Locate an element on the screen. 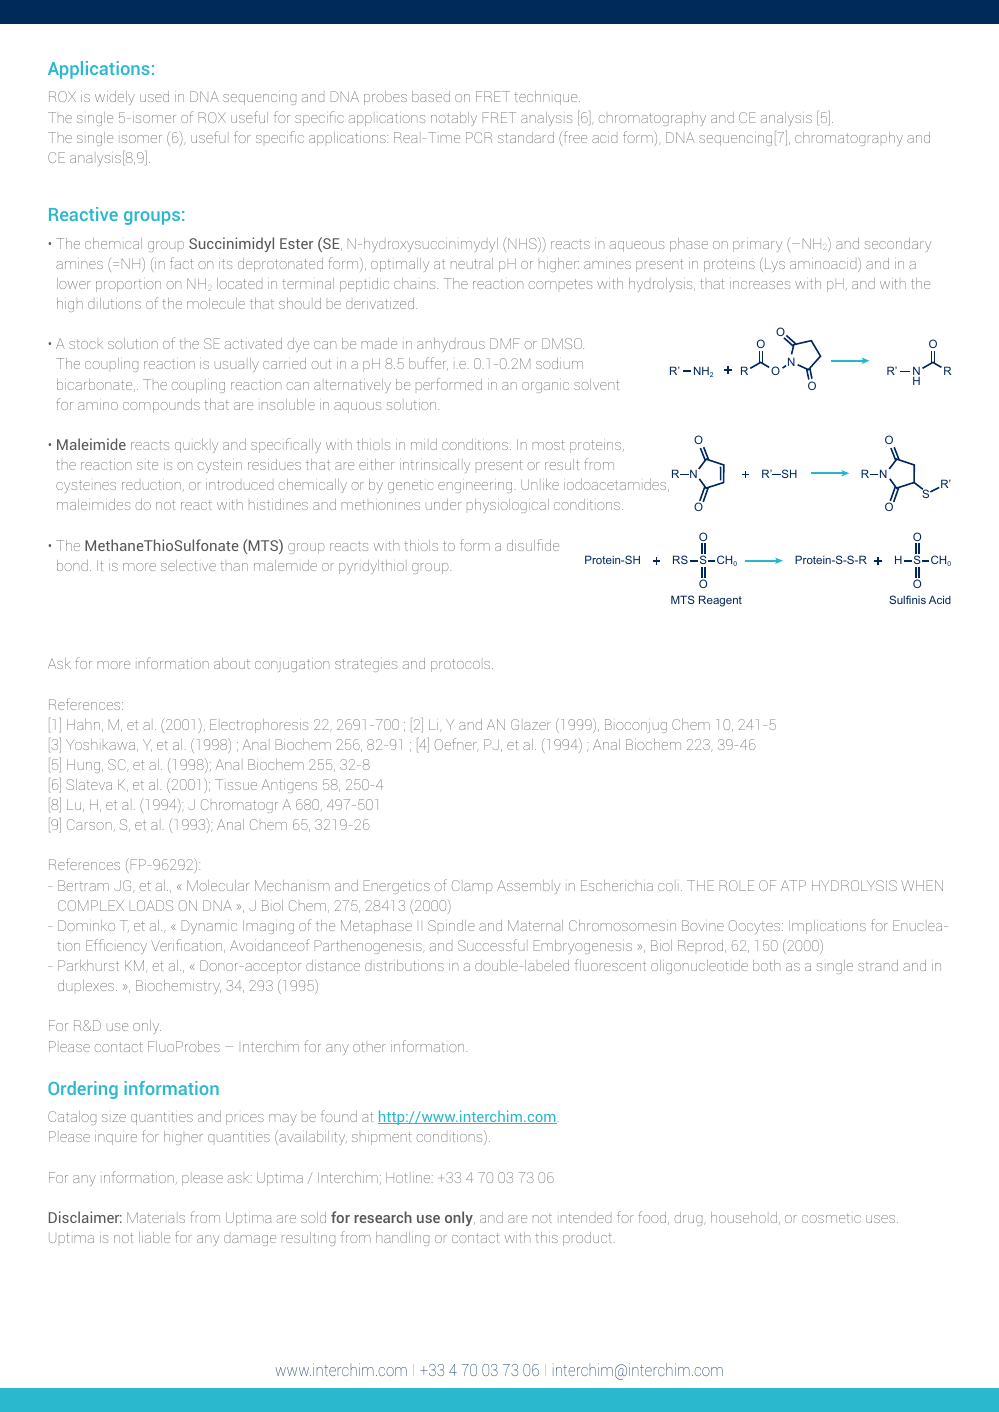 The width and height of the screenshot is (999, 1412). PCR is located at coordinates (479, 137).
